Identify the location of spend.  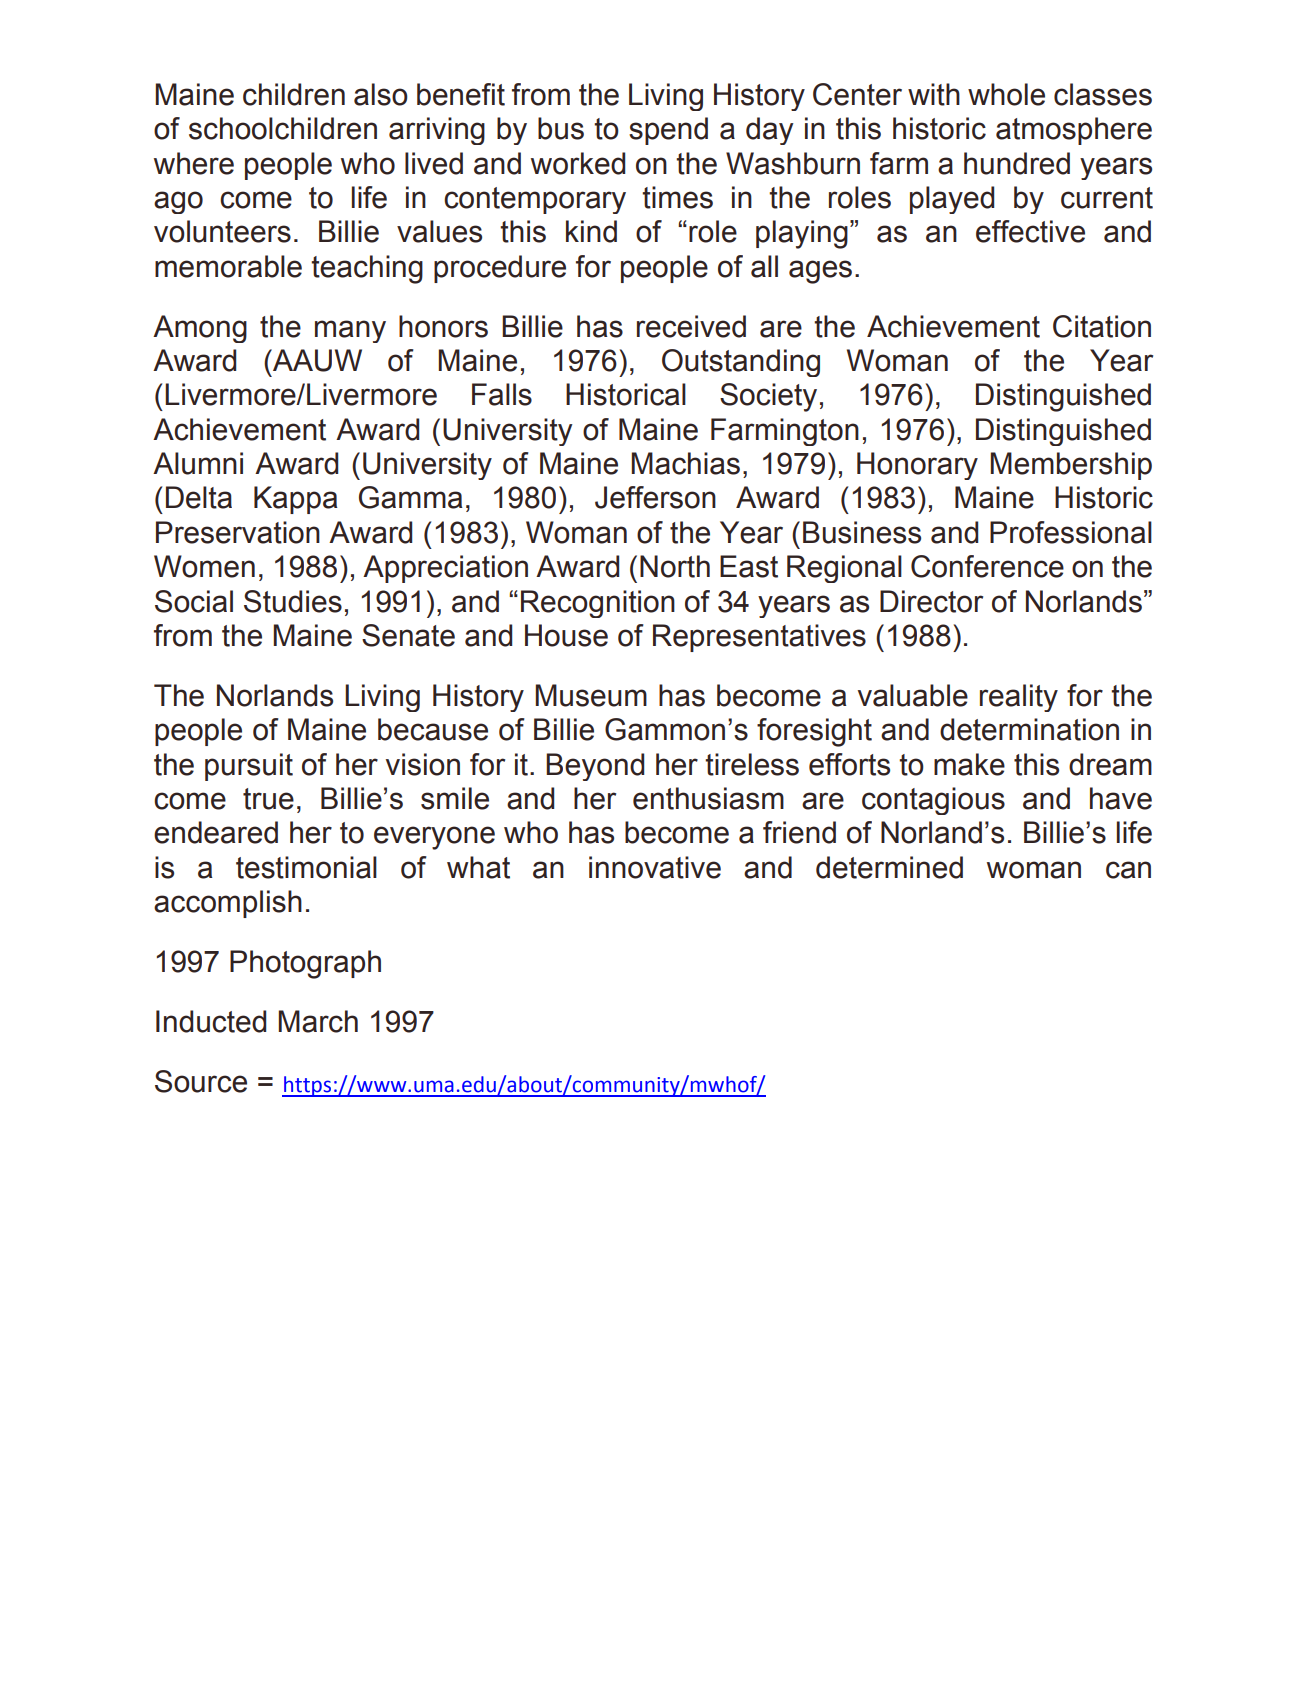
(668, 131).
